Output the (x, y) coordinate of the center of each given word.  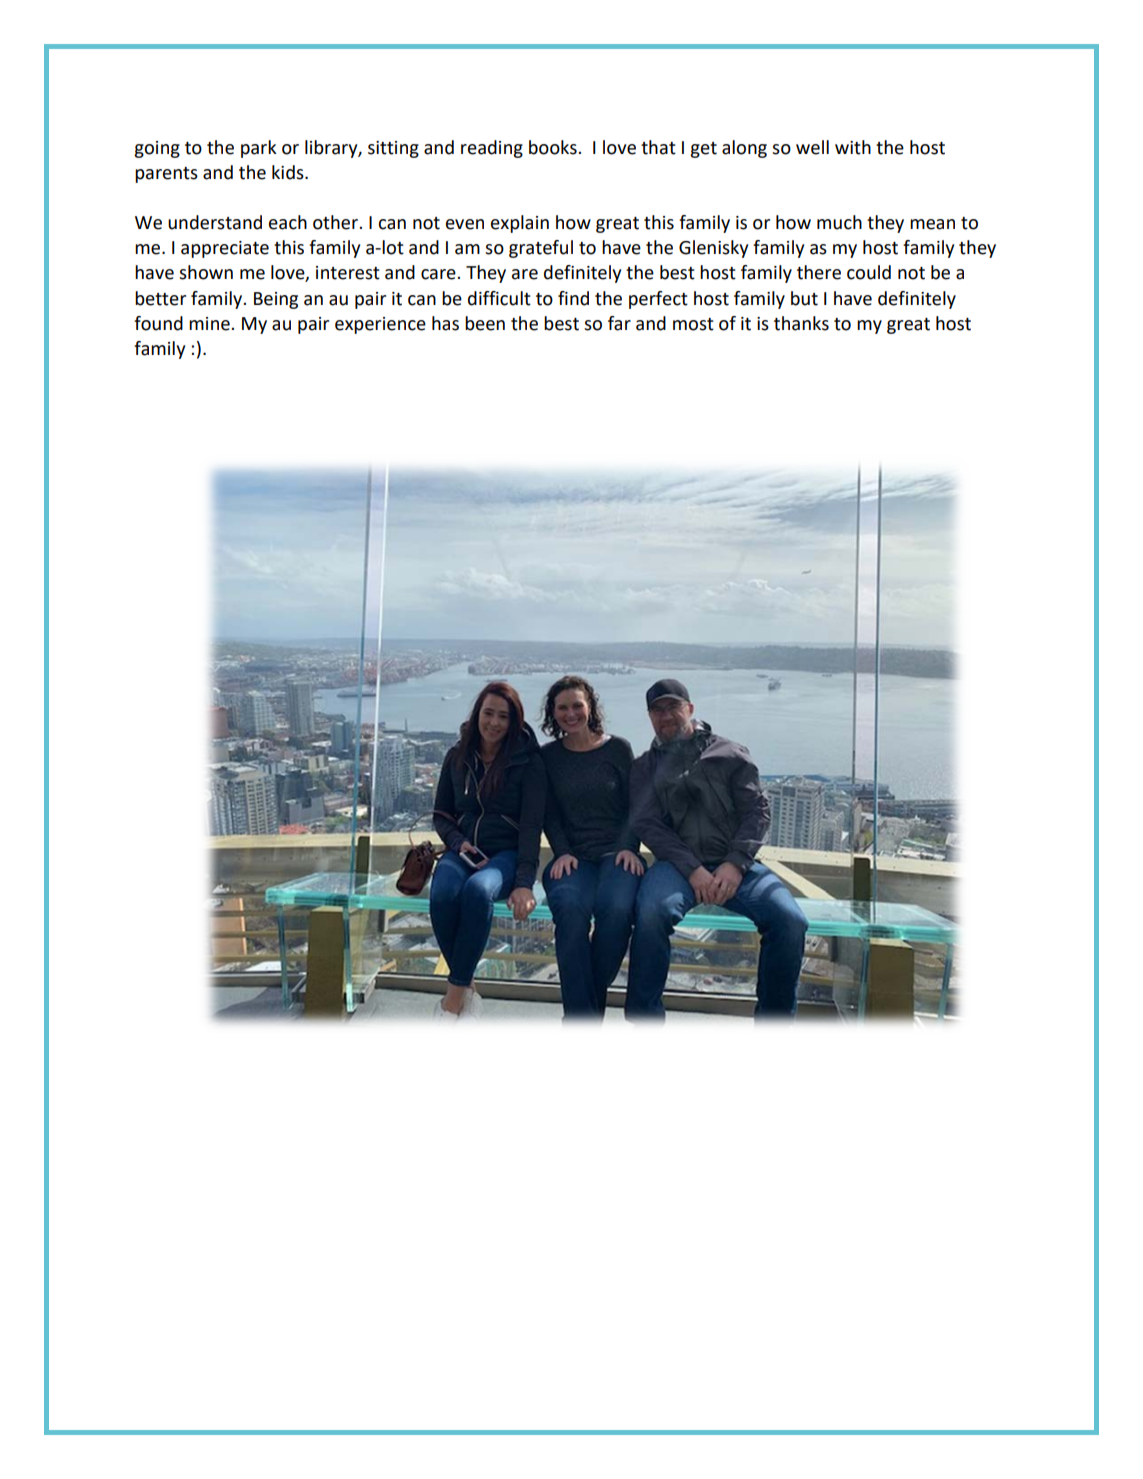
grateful (541, 249)
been (485, 323)
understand (215, 222)
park (259, 149)
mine (210, 324)
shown (206, 272)
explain (520, 224)
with (853, 147)
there (819, 272)
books (554, 147)
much (839, 222)
